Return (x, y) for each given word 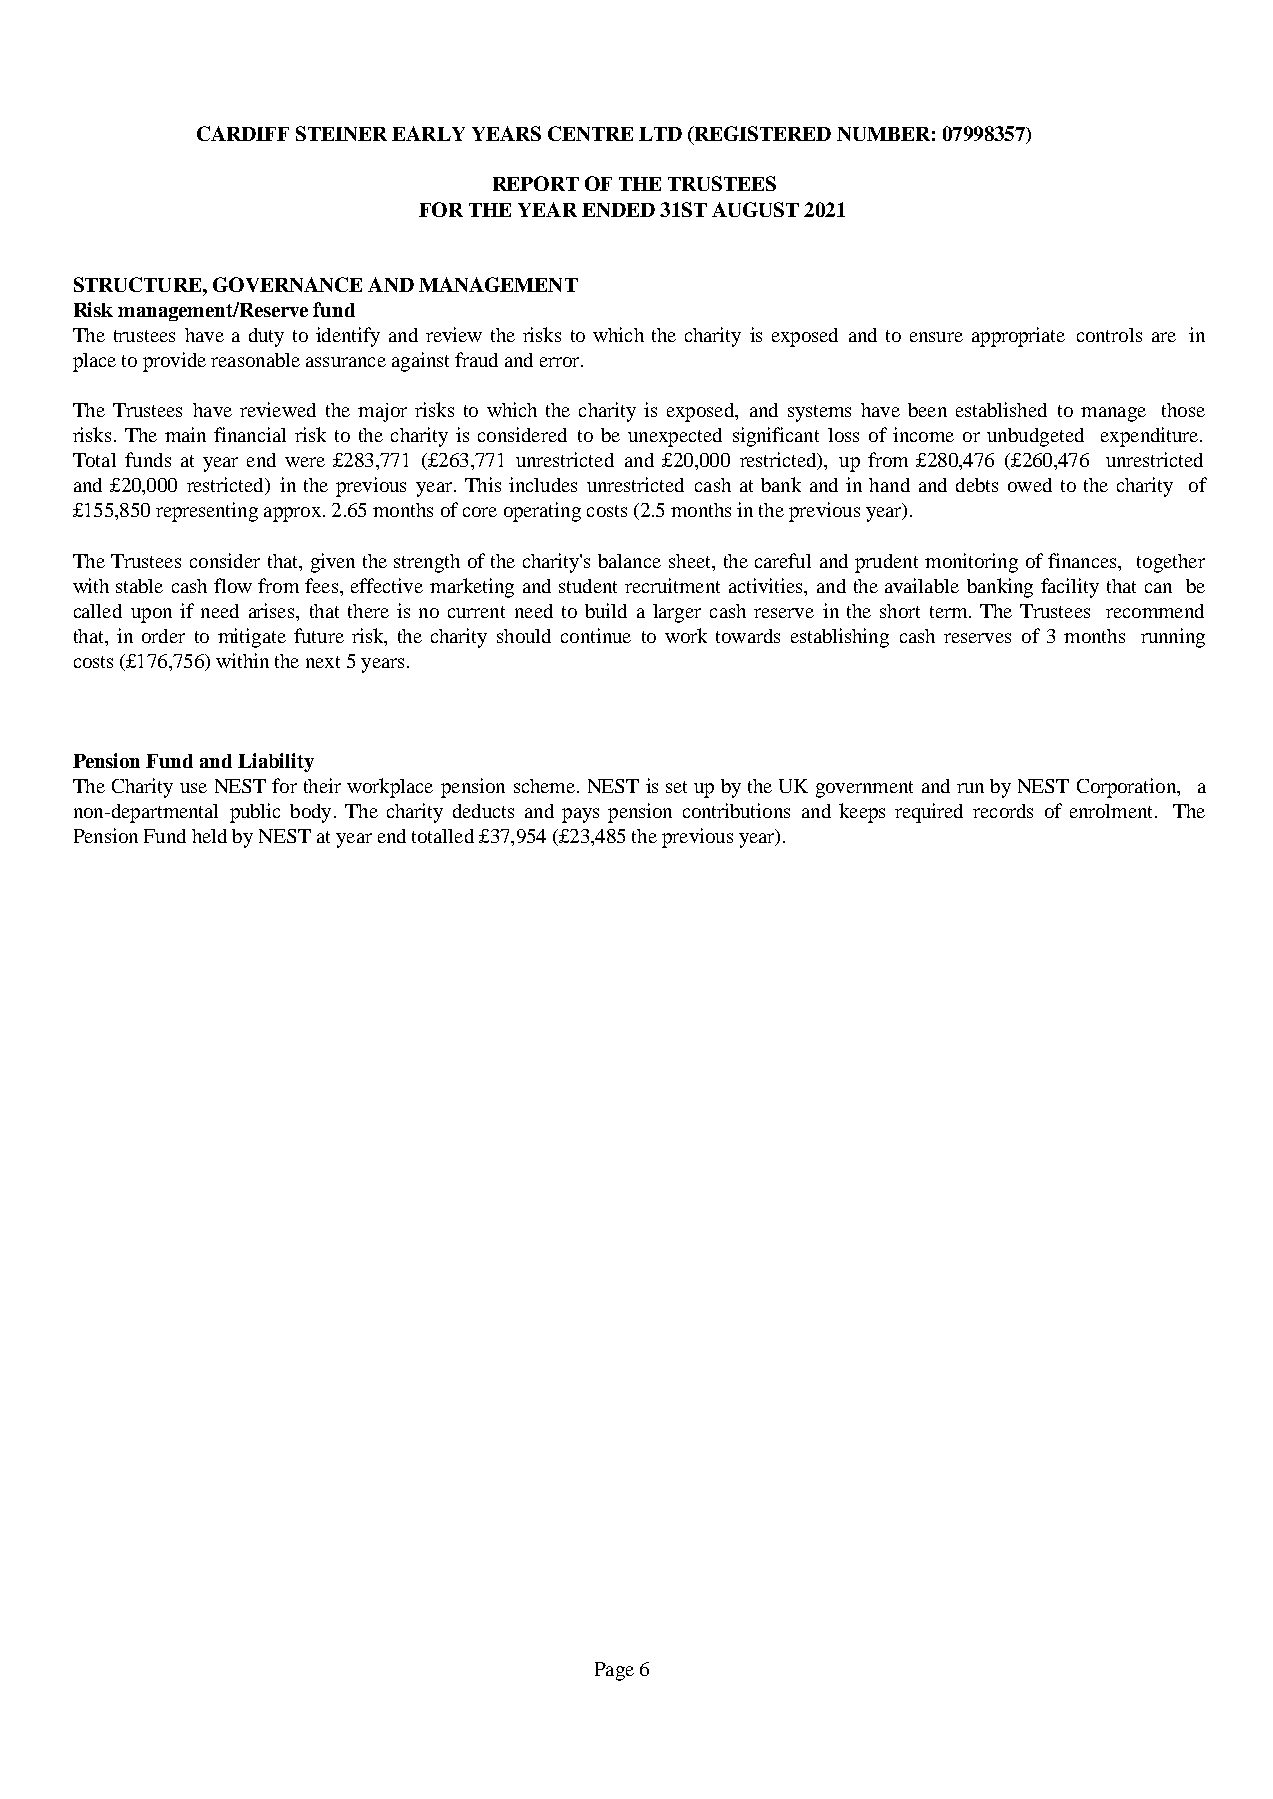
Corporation (1128, 788)
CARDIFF (243, 133)
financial (250, 434)
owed (1030, 485)
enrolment (1113, 811)
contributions (736, 810)
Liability (276, 762)
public (255, 813)
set (676, 787)
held (209, 836)
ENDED (618, 210)
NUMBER (883, 134)
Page (614, 1671)
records (1003, 811)
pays (580, 815)
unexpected (675, 437)
